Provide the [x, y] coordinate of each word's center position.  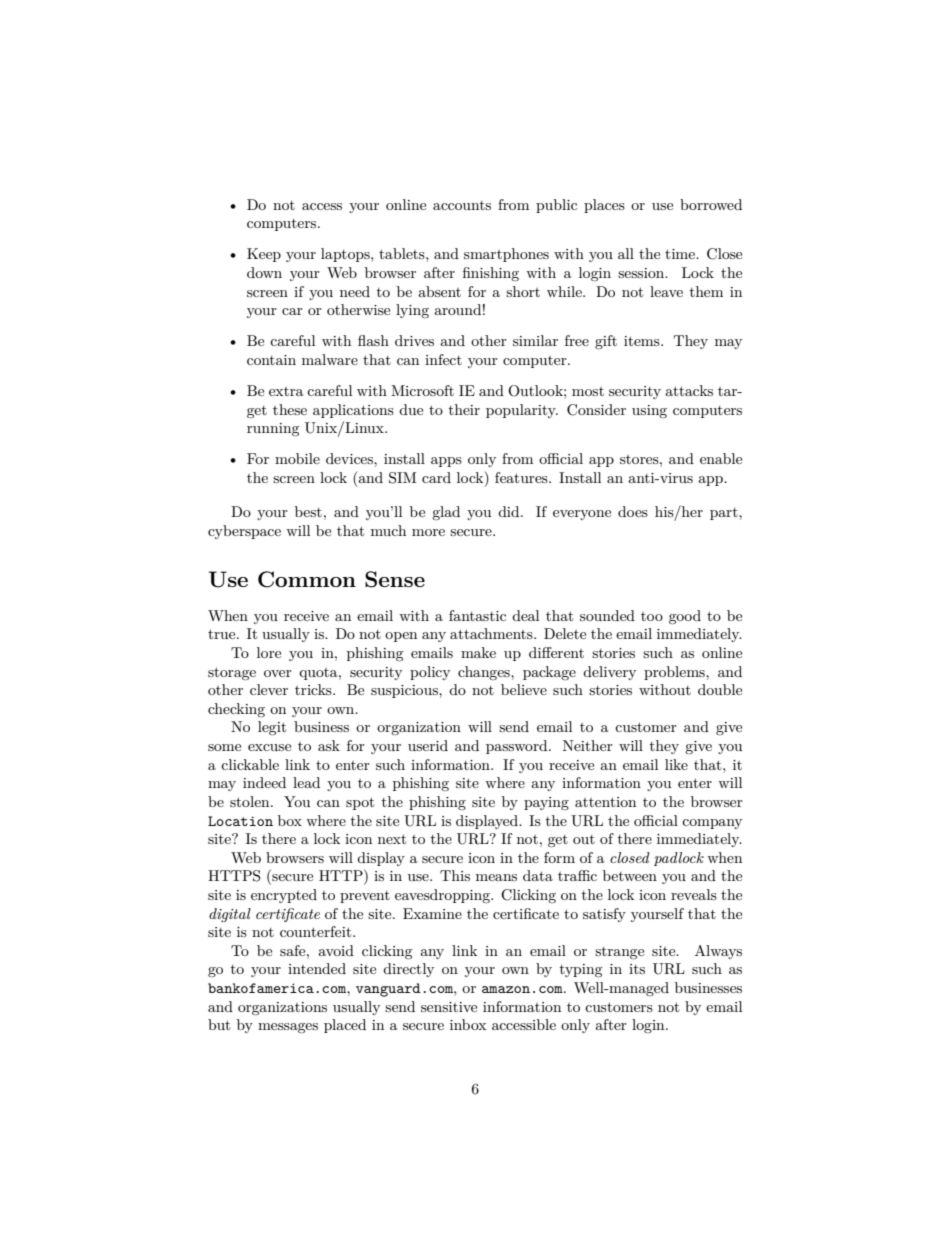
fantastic [477, 615]
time [681, 254]
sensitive [449, 1007]
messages [288, 1028]
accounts [462, 205]
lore [269, 652]
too [652, 616]
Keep [264, 255]
